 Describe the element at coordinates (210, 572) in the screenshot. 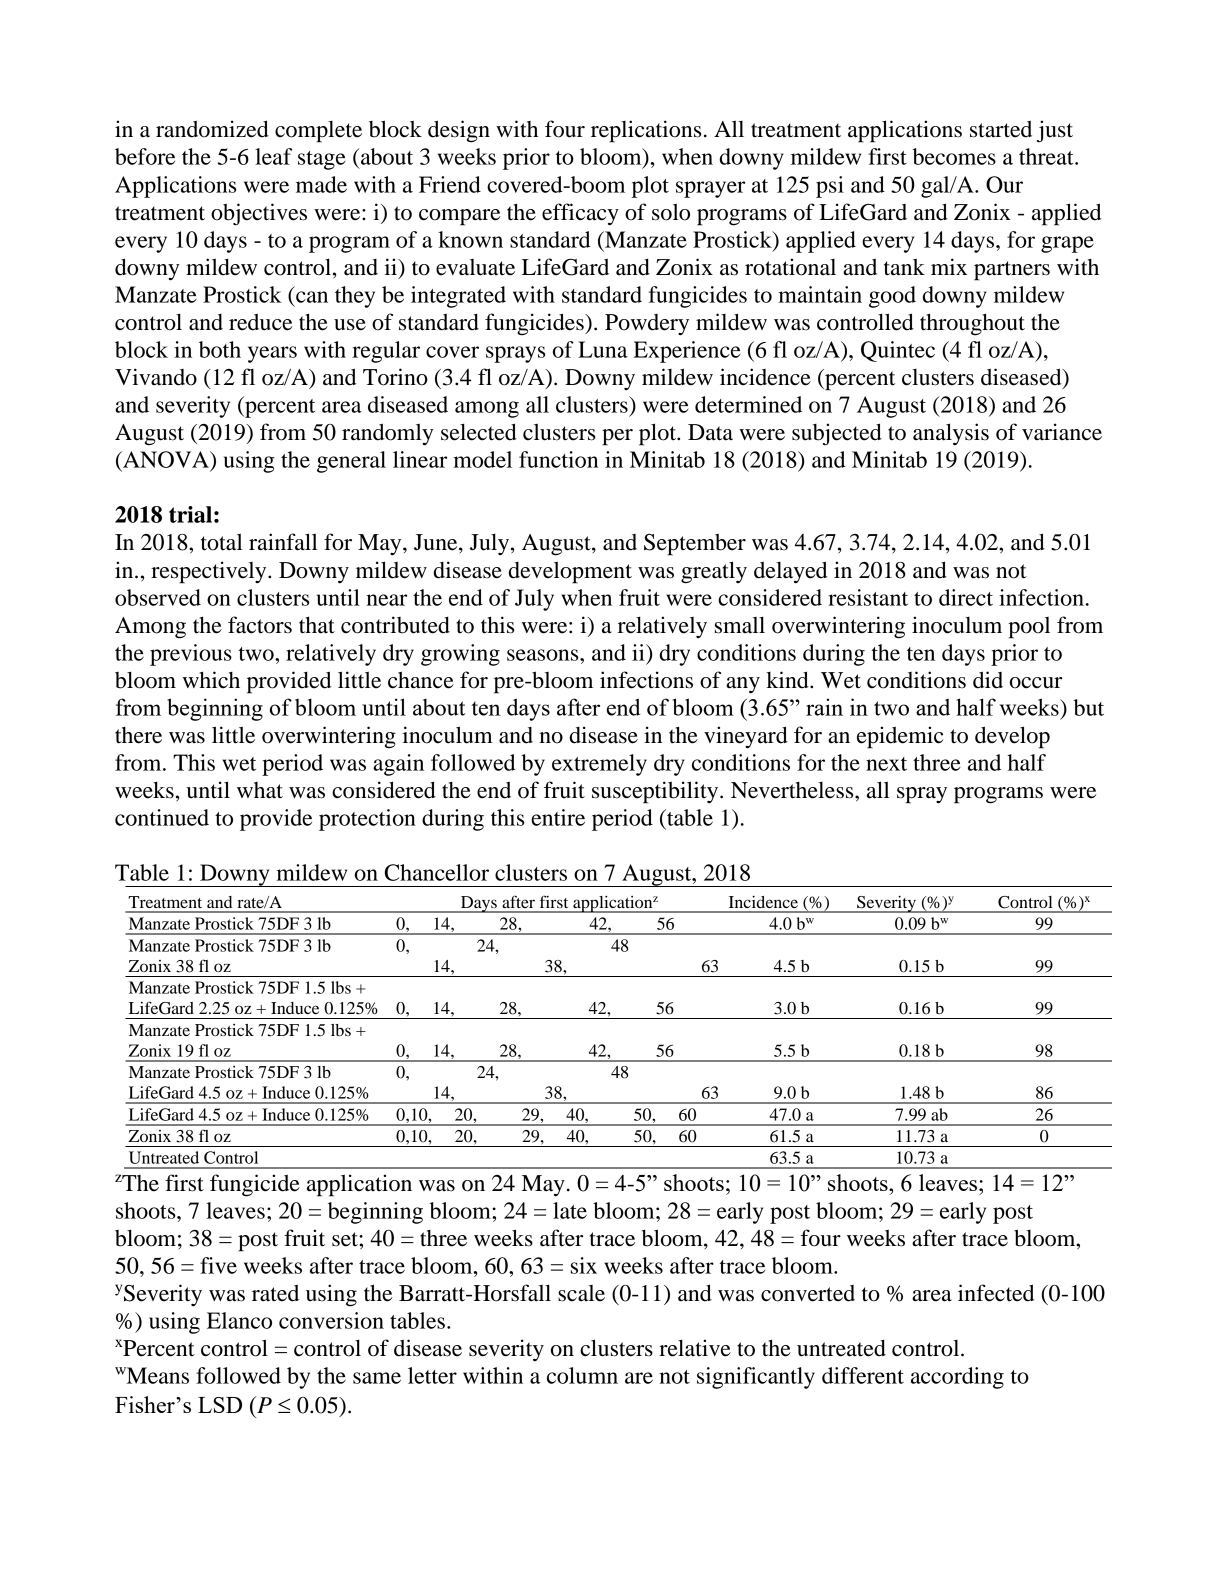

I see `respectively` at that location.
